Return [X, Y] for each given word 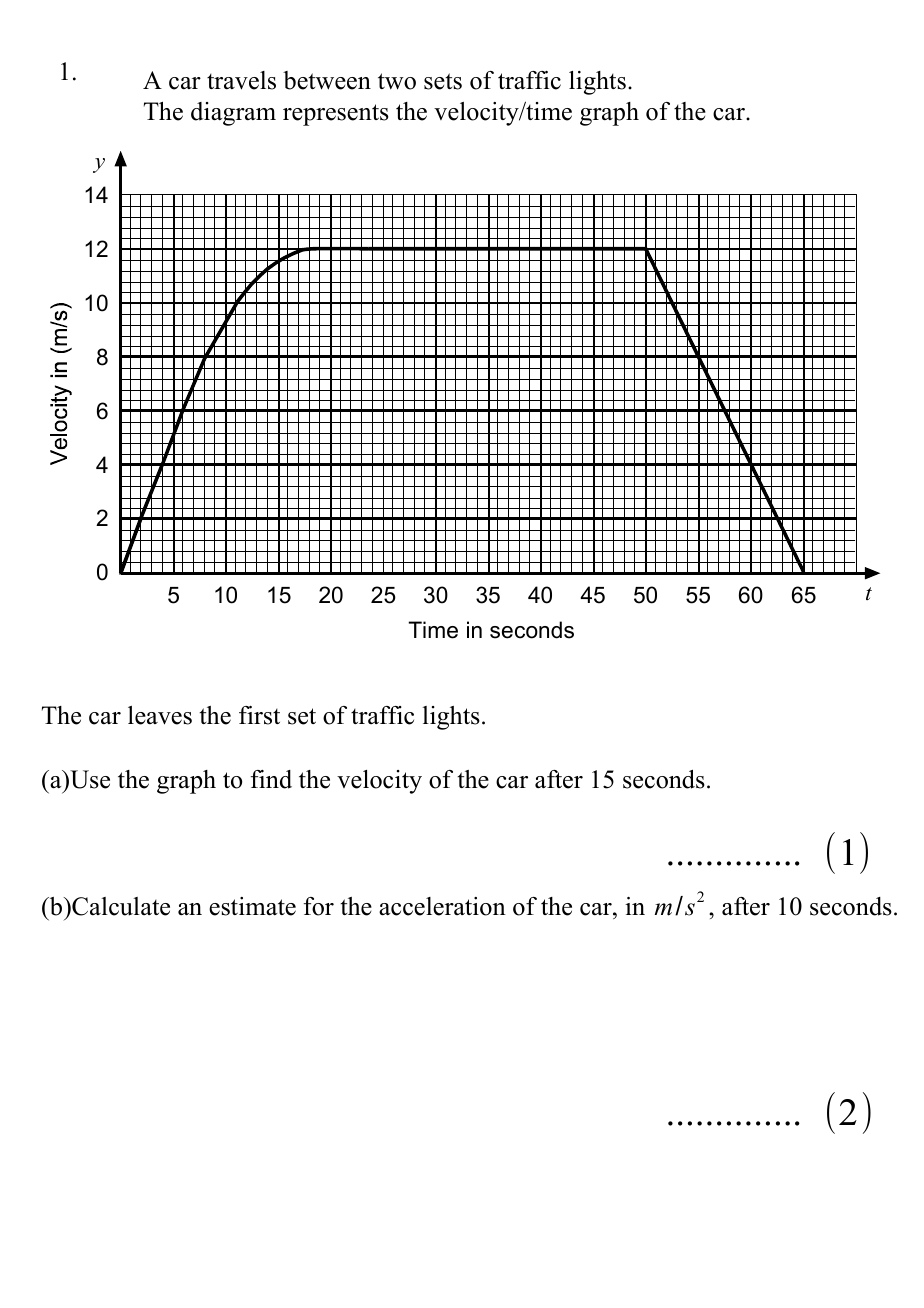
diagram [233, 114]
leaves [160, 715]
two [397, 81]
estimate [252, 906]
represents [336, 115]
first [259, 715]
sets [443, 81]
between [327, 80]
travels [241, 80]
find [271, 779]
